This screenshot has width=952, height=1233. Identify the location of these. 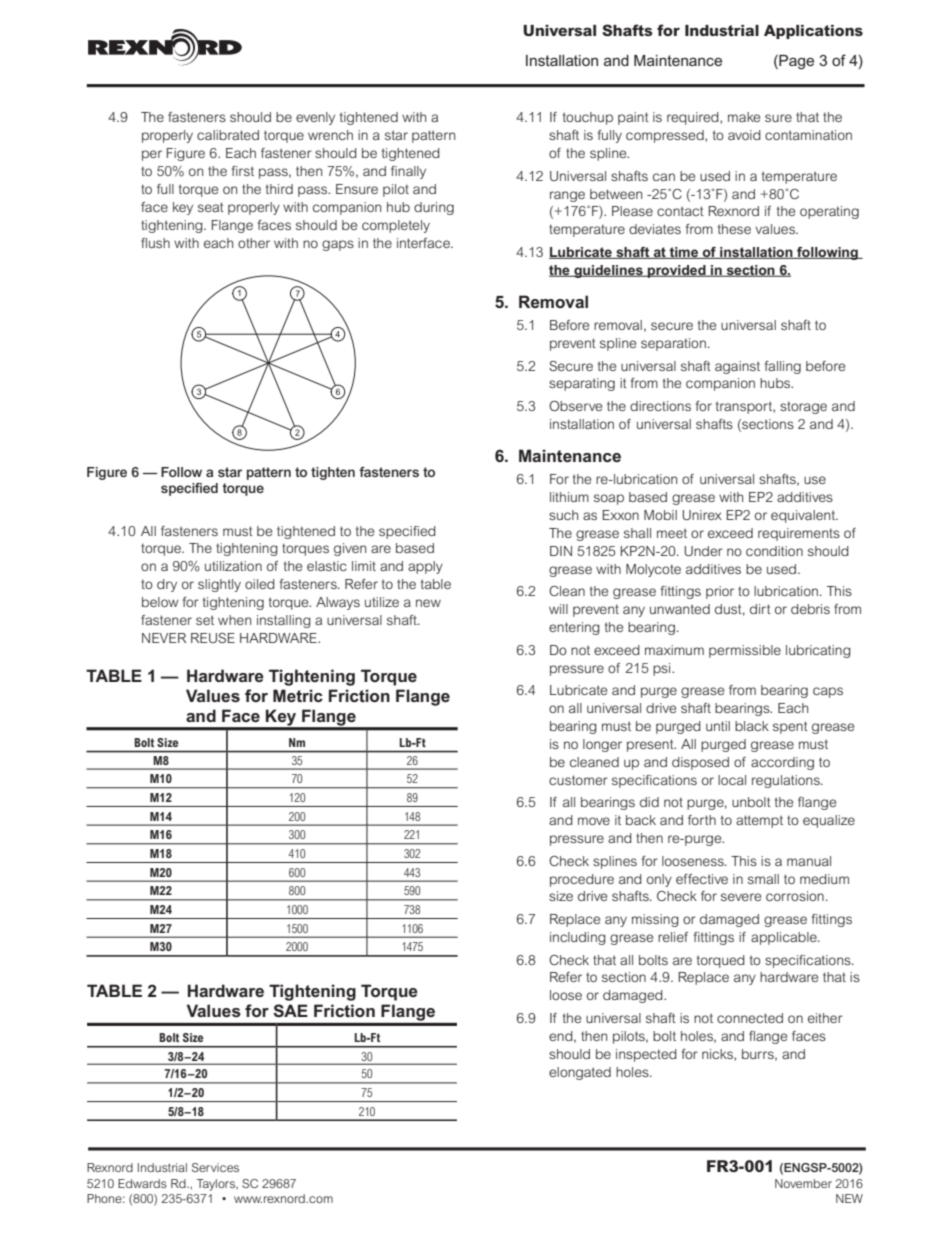
(734, 229).
